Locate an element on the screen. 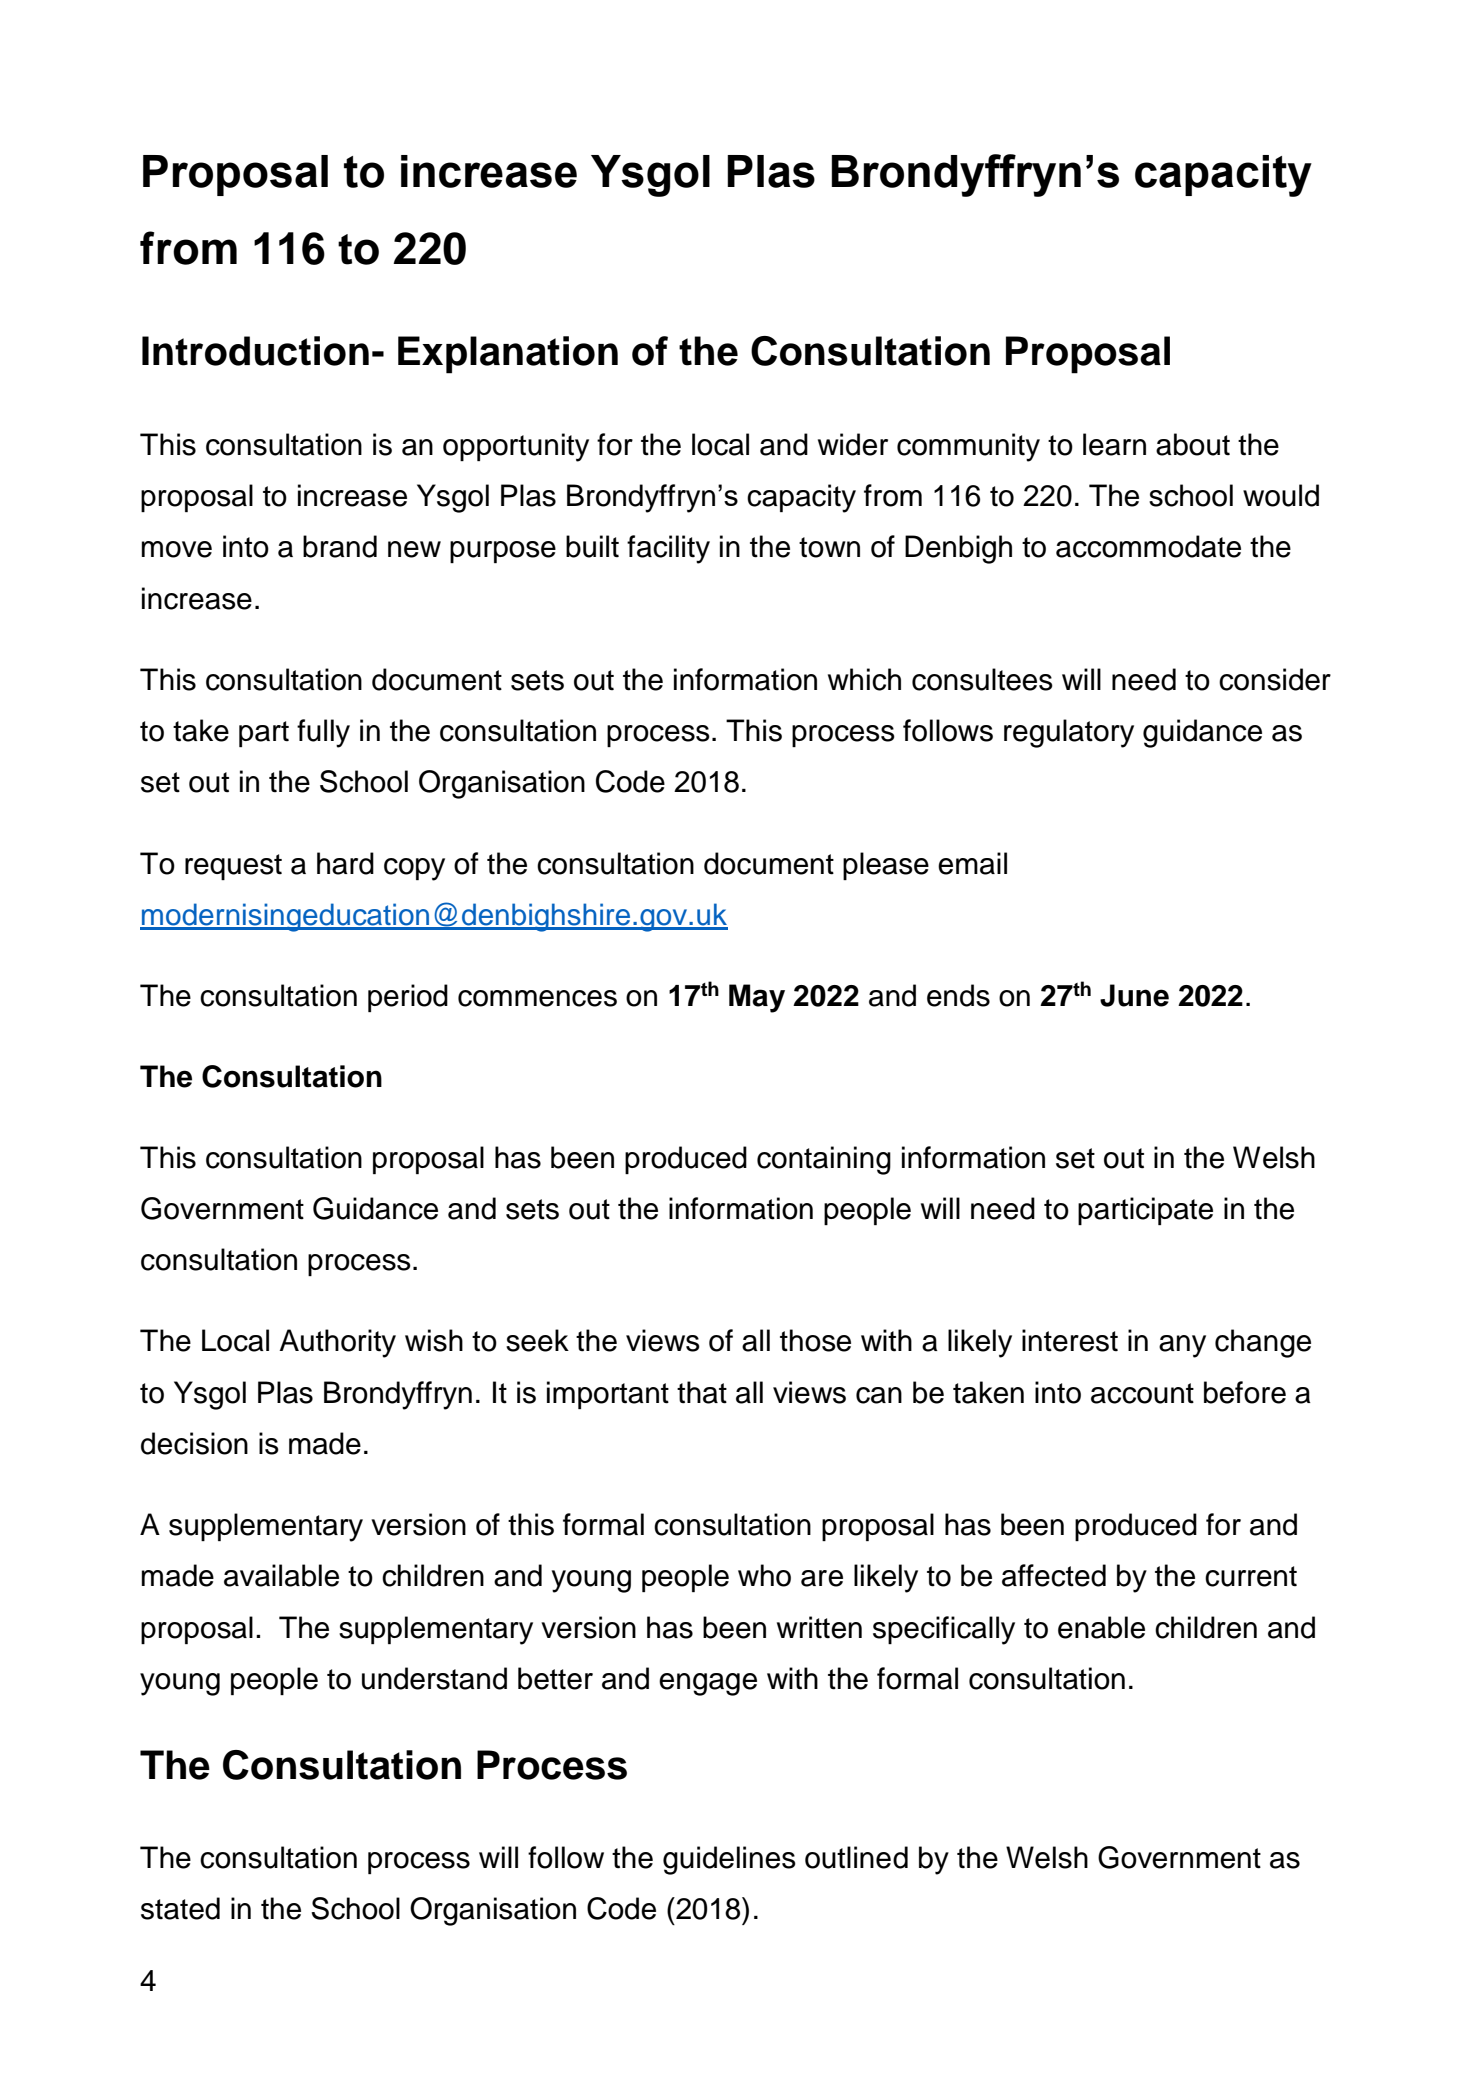 The image size is (1474, 2086). learn is located at coordinates (1114, 444).
